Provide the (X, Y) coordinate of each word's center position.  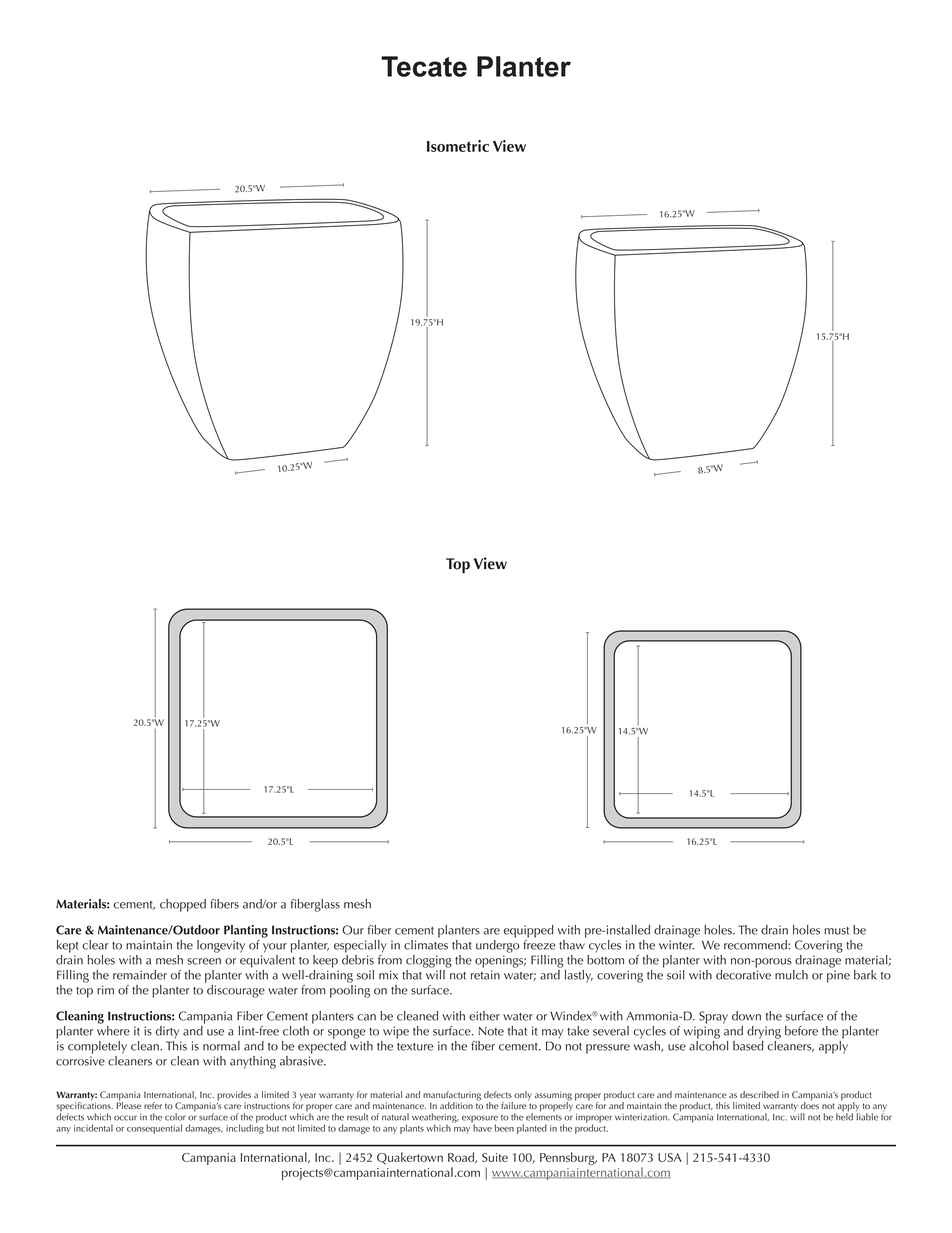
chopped (183, 905)
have (482, 1127)
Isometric (458, 146)
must (836, 931)
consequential (154, 1129)
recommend (756, 945)
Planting (246, 931)
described (759, 1094)
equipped (529, 931)
